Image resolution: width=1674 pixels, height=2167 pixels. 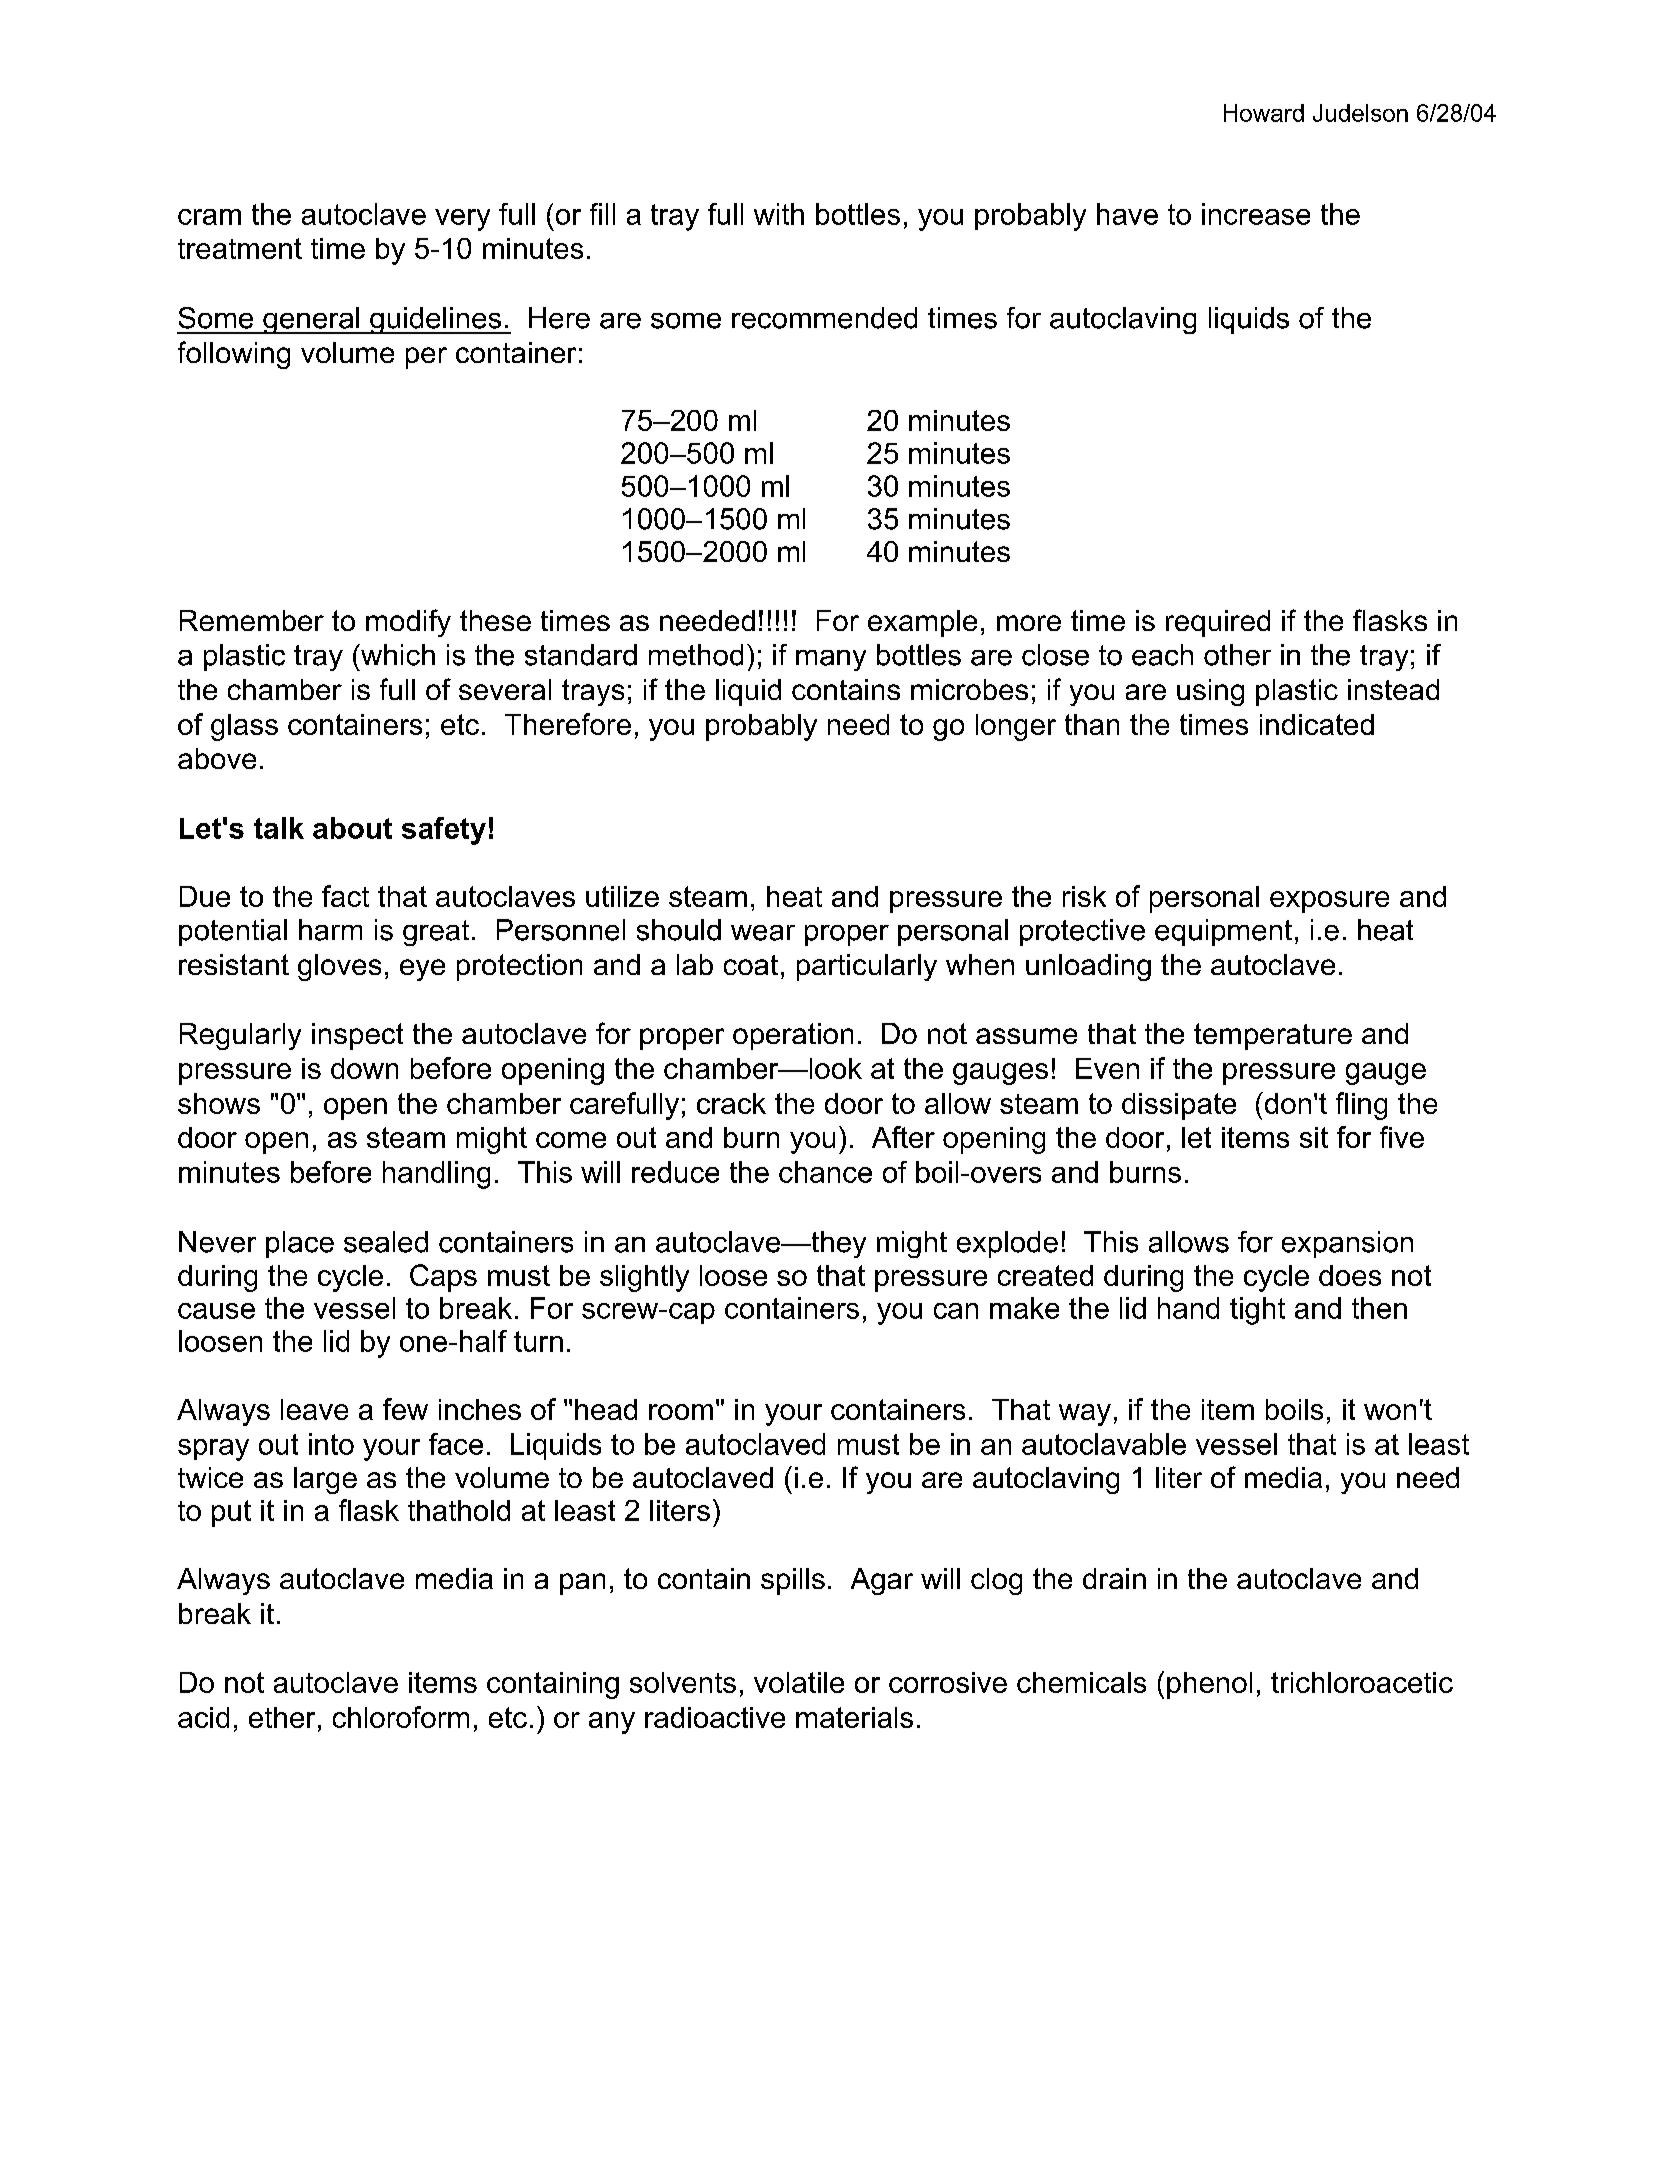 I want to click on harm, so click(x=330, y=930).
